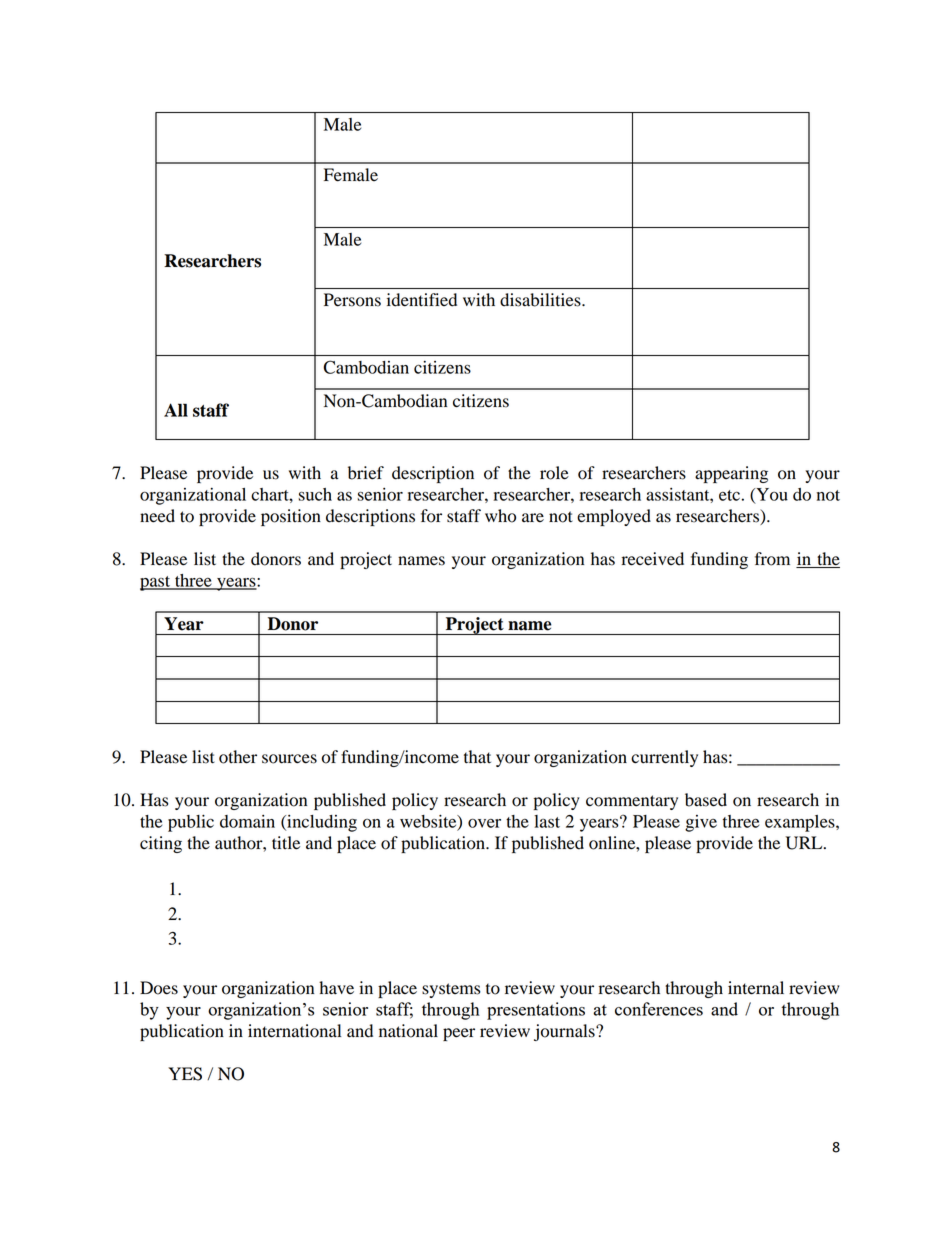 This image has width=952, height=1233. What do you see at coordinates (185, 1074) in the image?
I see `YES` at bounding box center [185, 1074].
